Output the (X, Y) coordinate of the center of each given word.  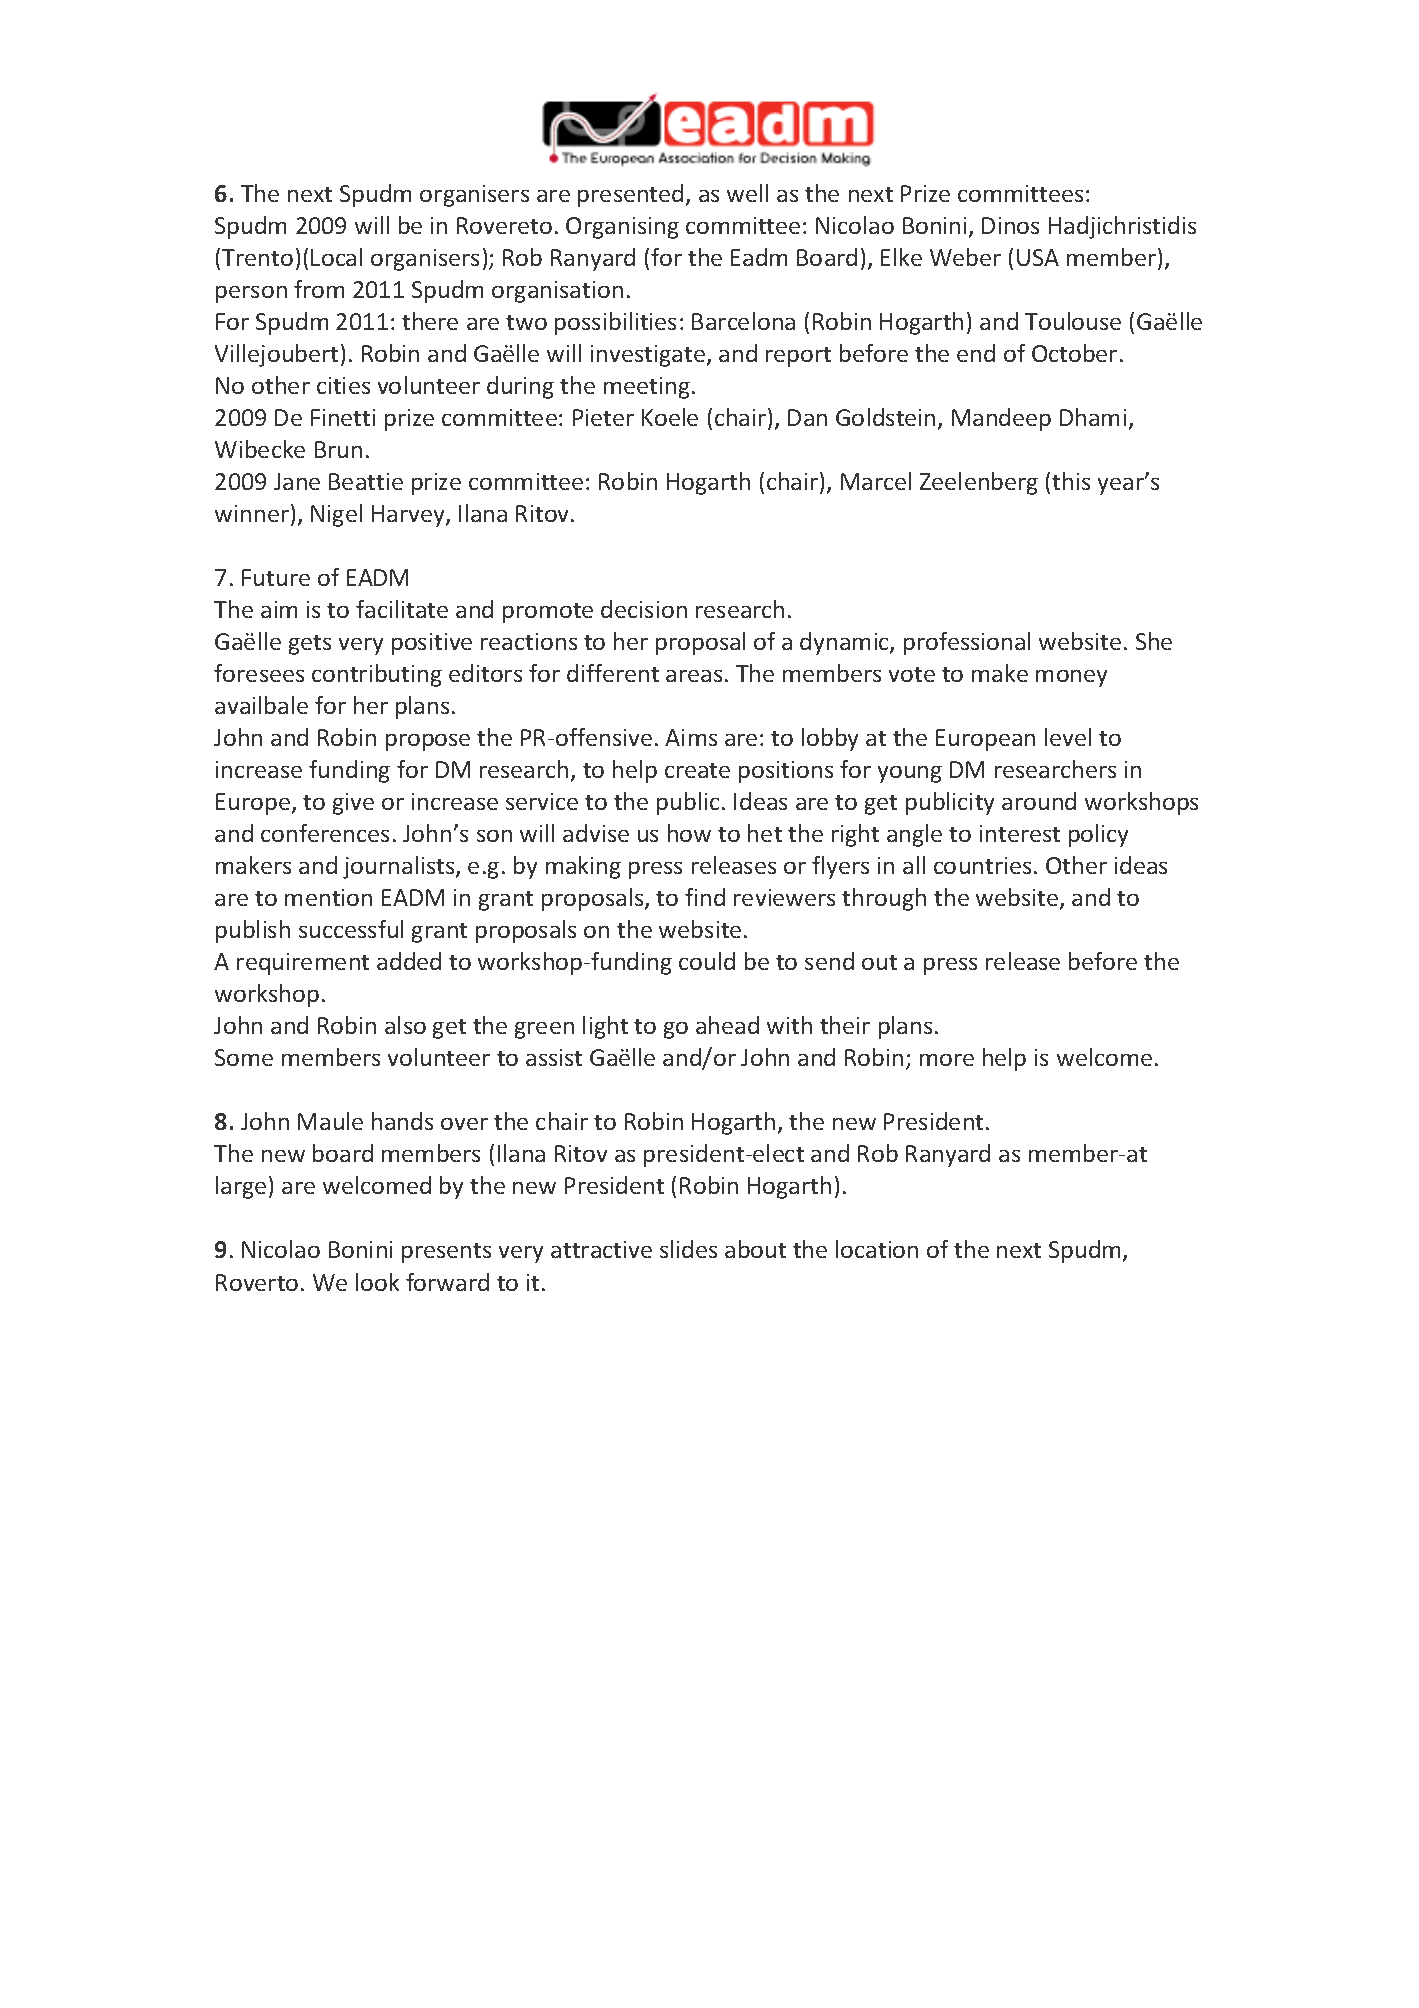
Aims (691, 737)
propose (428, 742)
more (947, 1060)
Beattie (366, 481)
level (1068, 737)
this (1071, 481)
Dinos (1010, 225)
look (377, 1282)
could (707, 961)
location (877, 1249)
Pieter (603, 417)
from (319, 289)
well (747, 193)
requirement (303, 964)
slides (688, 1249)
